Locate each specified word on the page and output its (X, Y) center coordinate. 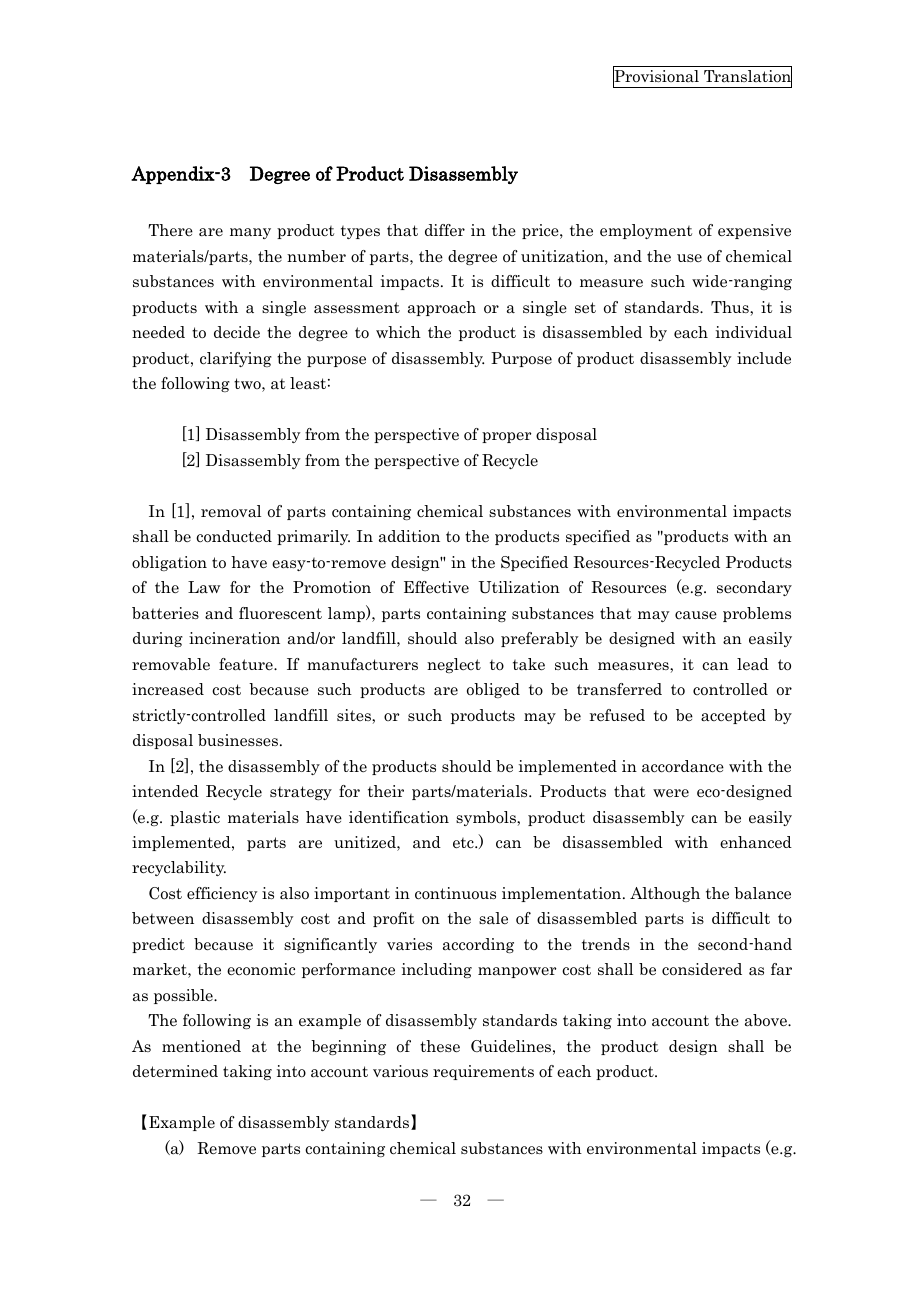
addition (409, 536)
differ (445, 230)
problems (757, 614)
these (440, 1046)
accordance (683, 766)
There (170, 230)
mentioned (201, 1046)
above (767, 1020)
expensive (754, 231)
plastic (195, 818)
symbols (487, 818)
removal (231, 511)
